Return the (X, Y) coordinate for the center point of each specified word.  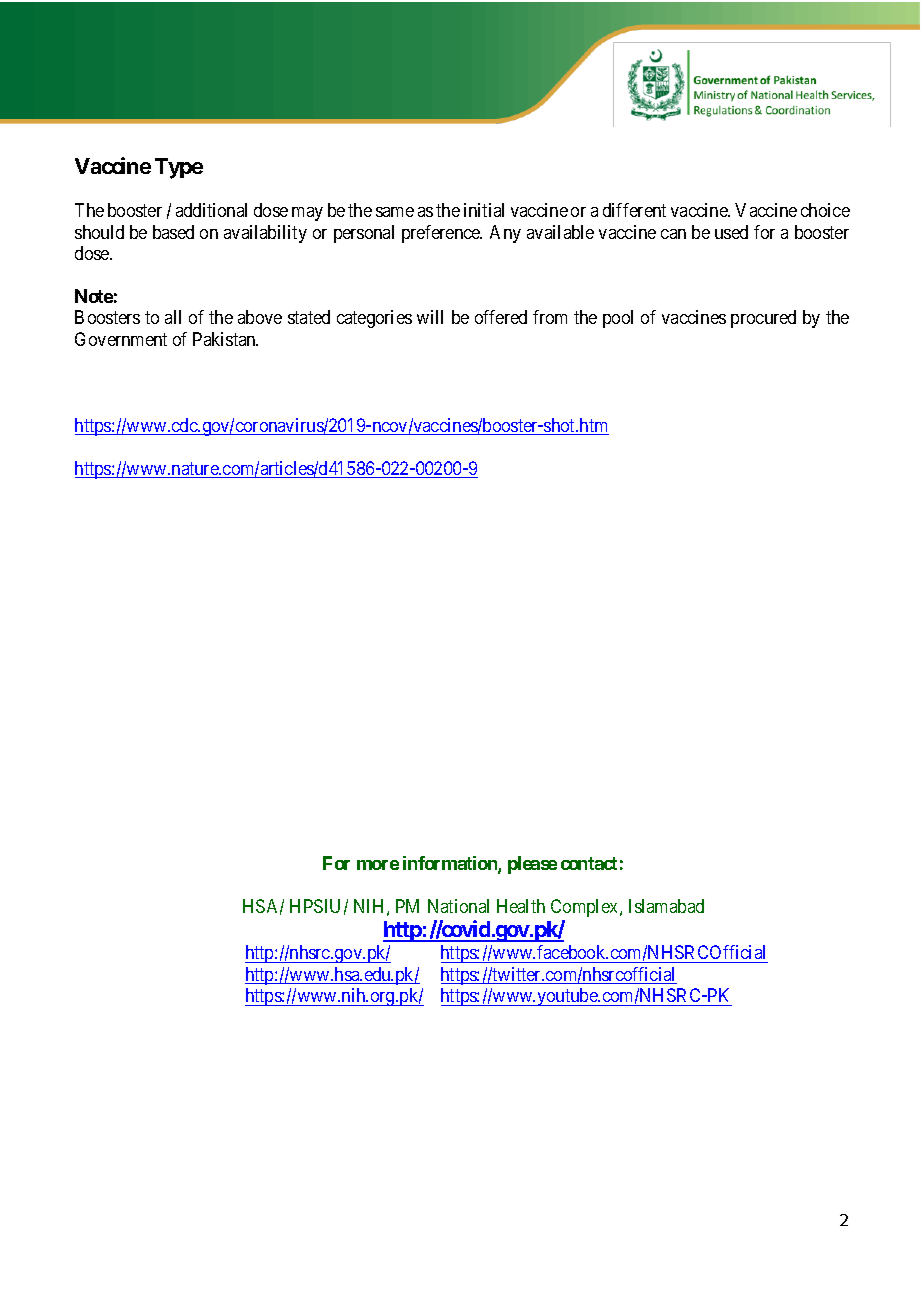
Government (121, 339)
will (430, 317)
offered (501, 317)
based (173, 232)
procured (763, 319)
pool (618, 319)
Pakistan (225, 339)
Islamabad (666, 906)
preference (442, 234)
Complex (586, 908)
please (532, 865)
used (731, 232)
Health (521, 906)
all (173, 317)
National (458, 906)
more (378, 865)
